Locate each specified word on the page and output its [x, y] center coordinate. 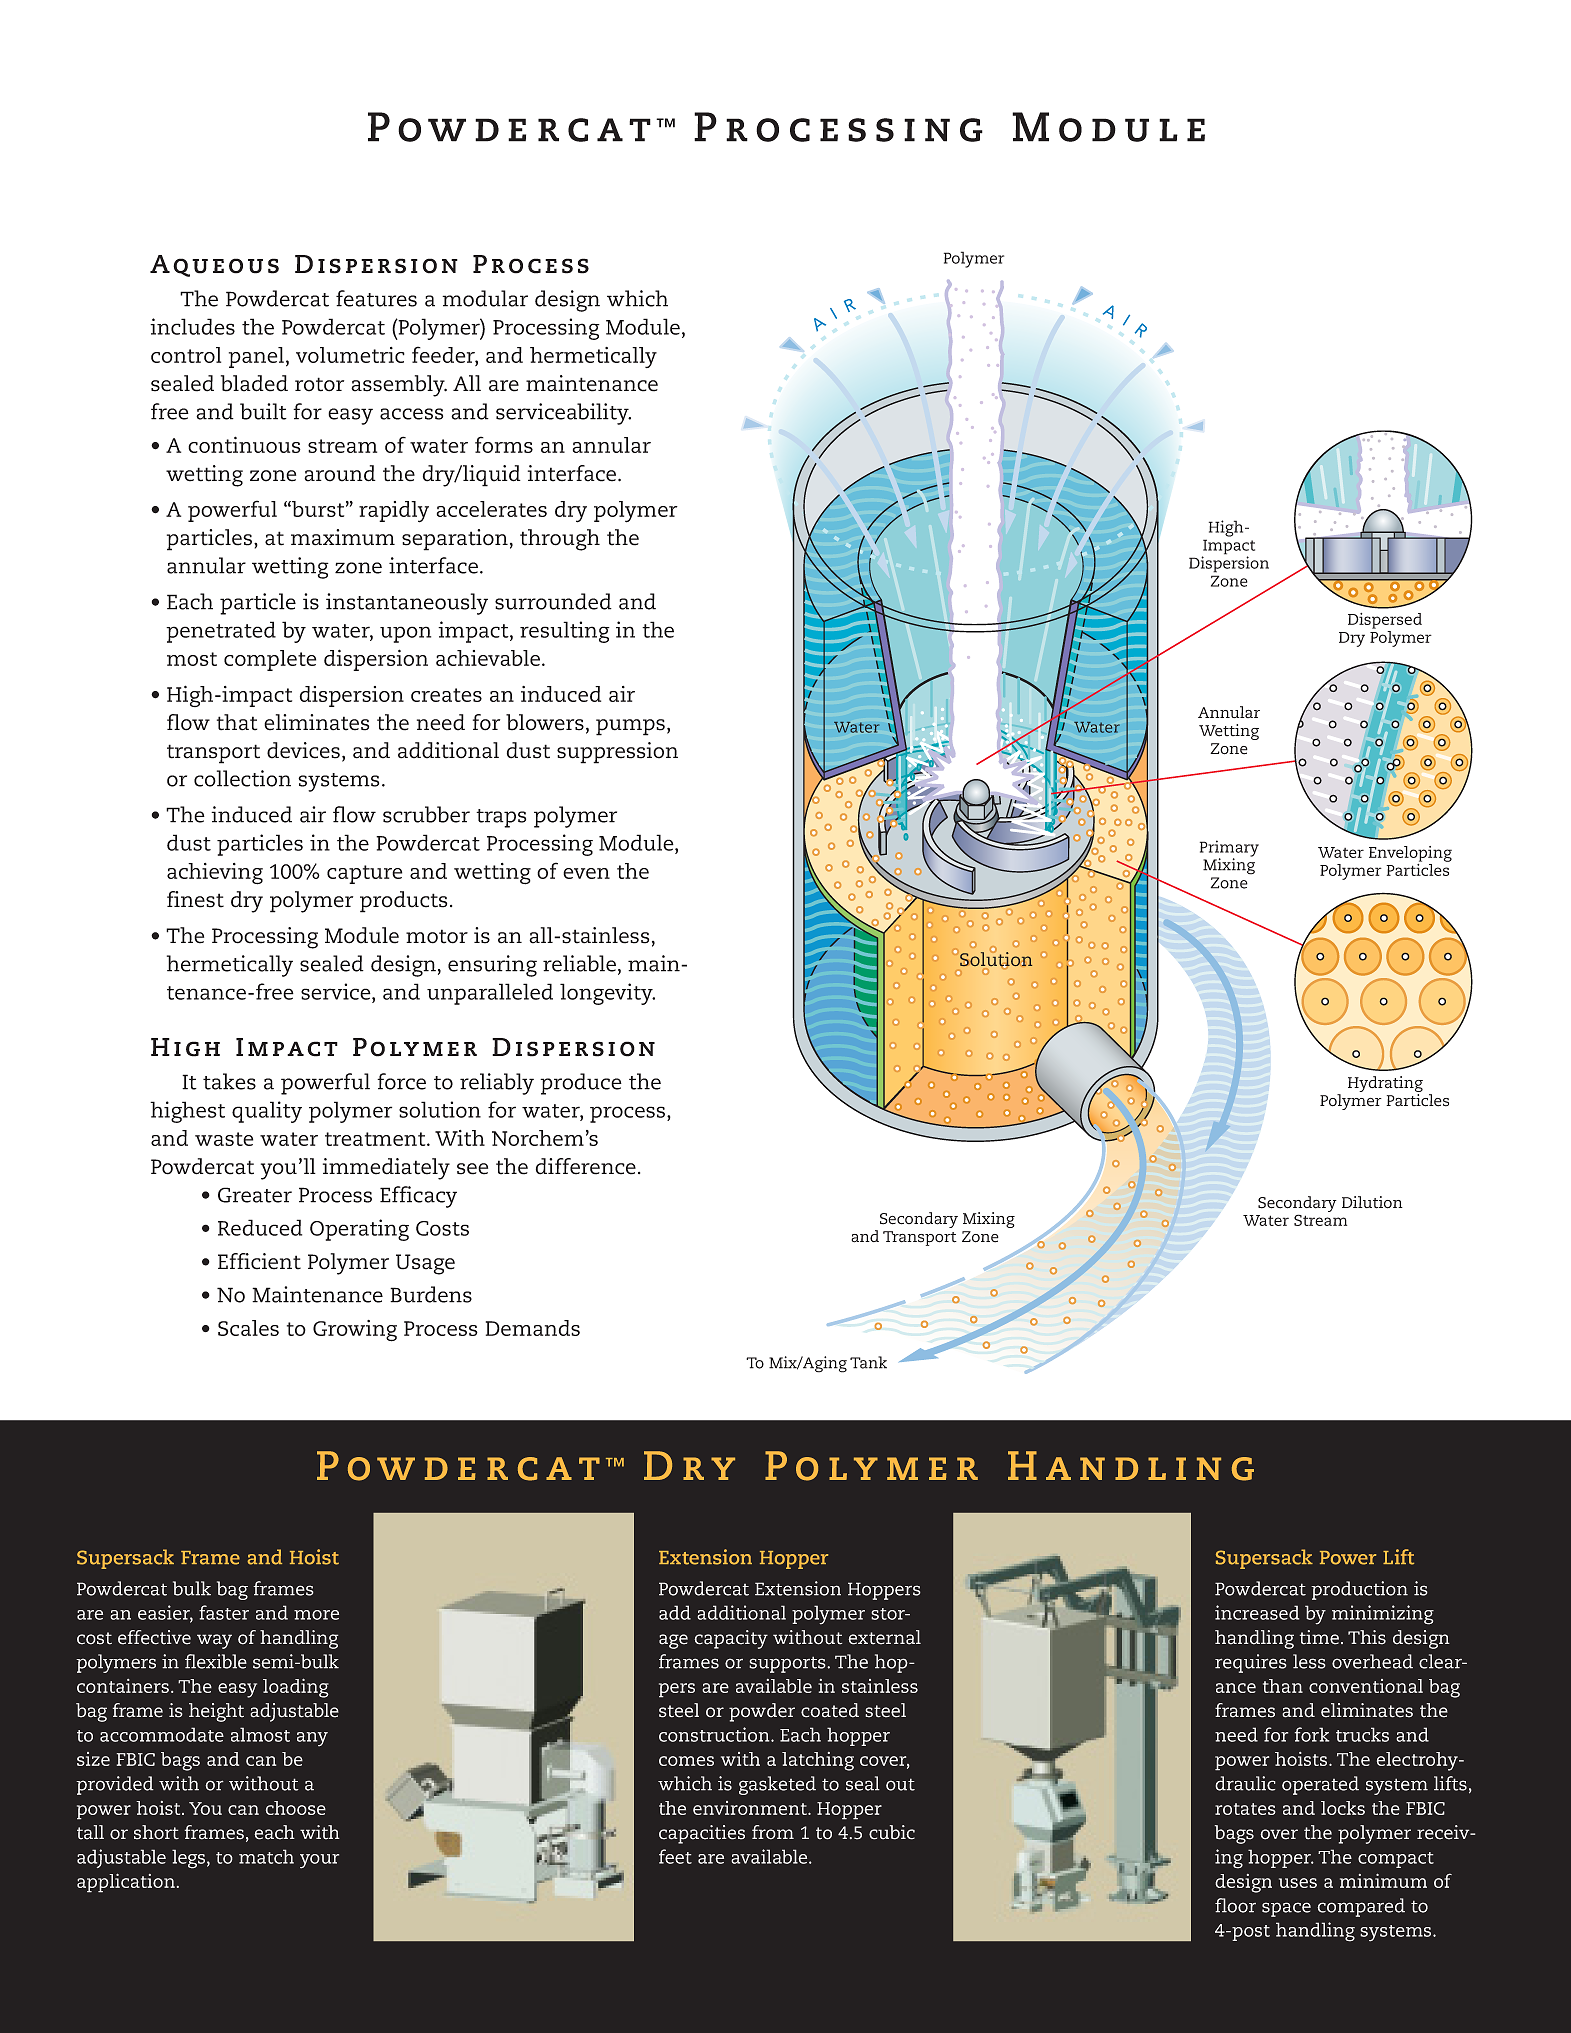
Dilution [1372, 1202]
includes [192, 326]
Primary [1229, 849]
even [586, 873]
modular [485, 298]
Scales [248, 1328]
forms [504, 444]
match [266, 1856]
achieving [215, 874]
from [773, 1832]
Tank [868, 1362]
